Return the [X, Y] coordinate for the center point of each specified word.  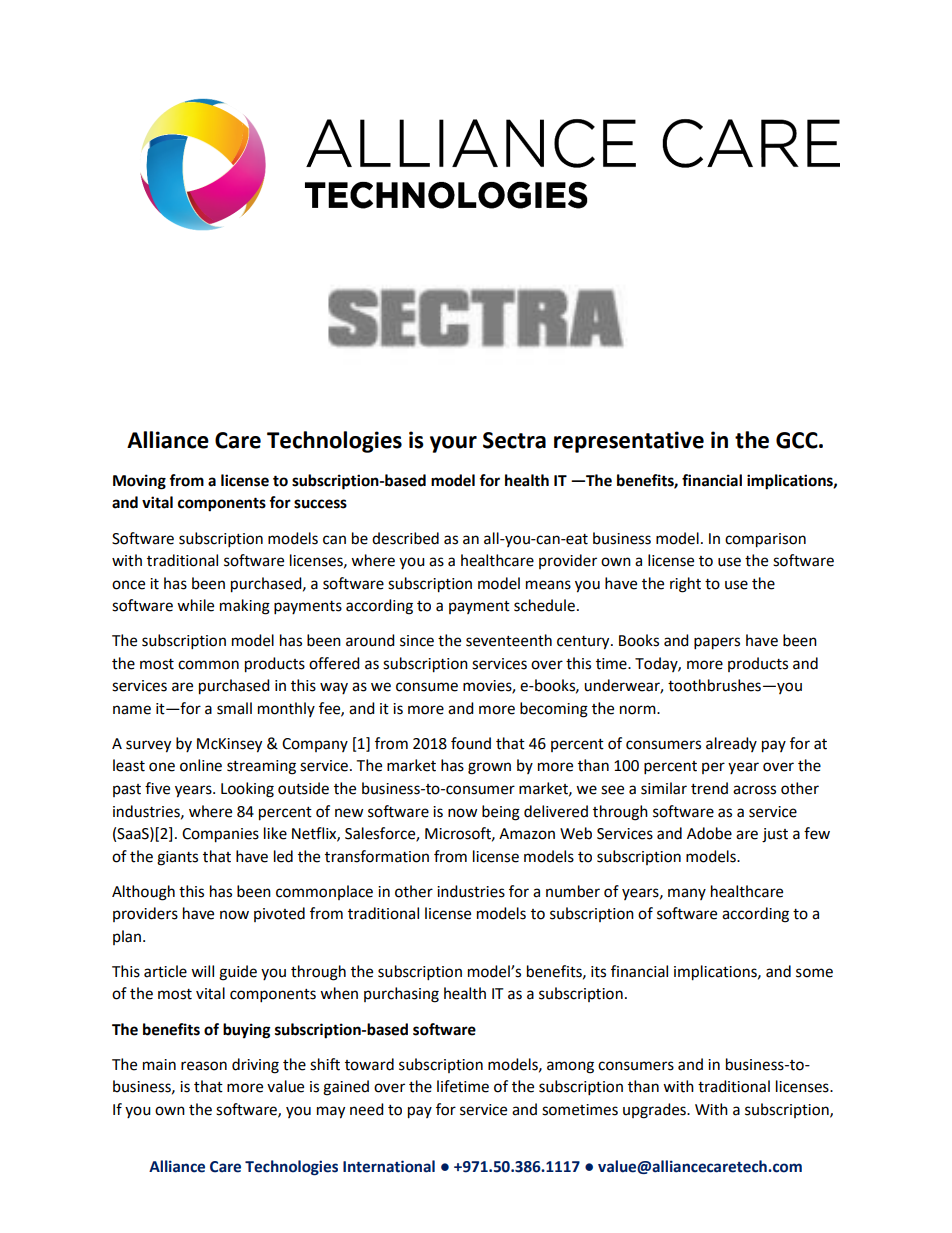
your [453, 444]
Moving [139, 482]
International [389, 1166]
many [687, 894]
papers [717, 643]
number [573, 891]
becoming [554, 710]
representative [629, 442]
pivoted [279, 914]
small [234, 708]
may [331, 1112]
